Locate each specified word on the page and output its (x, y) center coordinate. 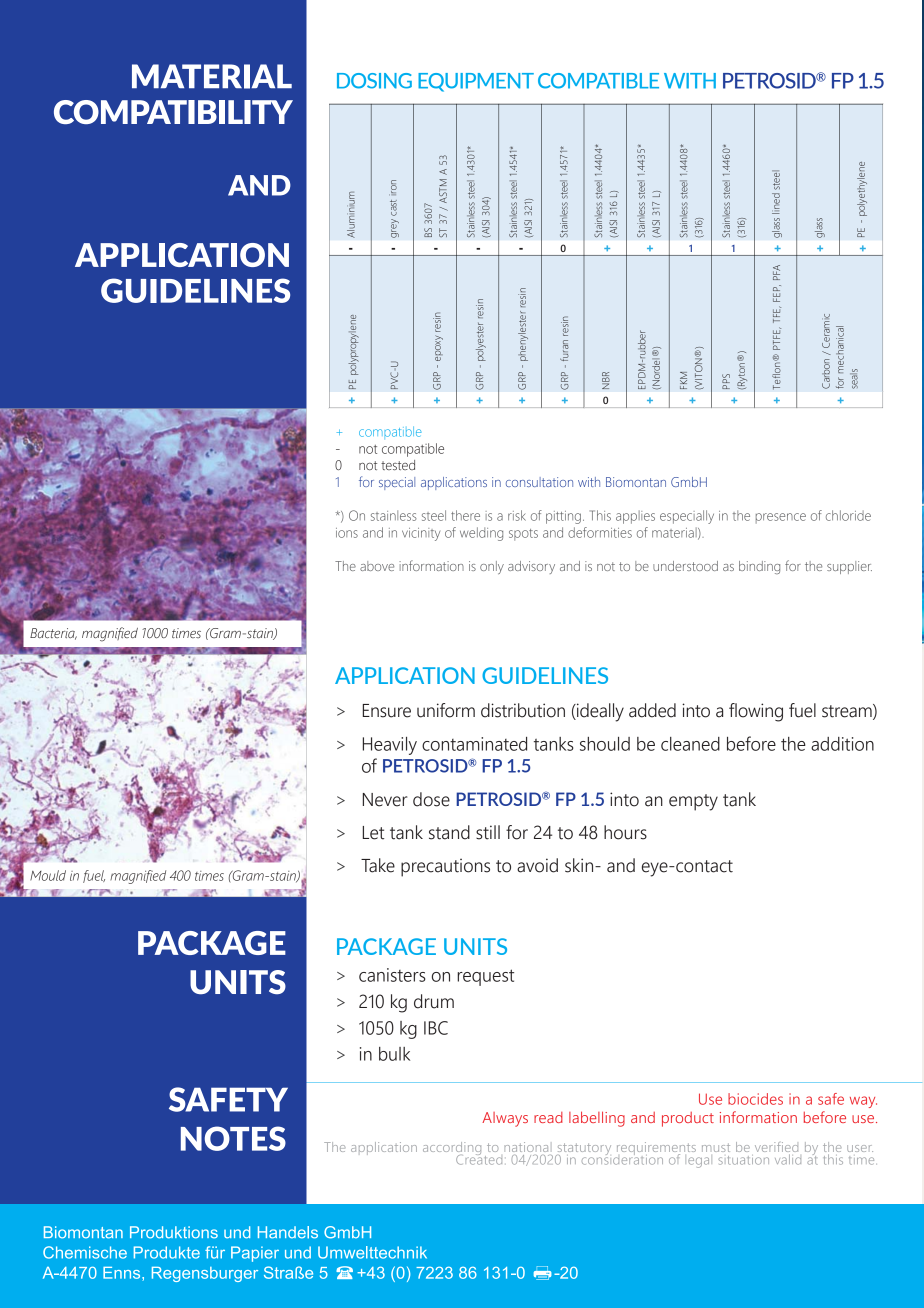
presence (781, 518)
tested (398, 465)
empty (693, 802)
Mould (48, 875)
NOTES (233, 1138)
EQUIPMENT (476, 82)
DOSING (374, 81)
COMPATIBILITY (173, 112)
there (465, 515)
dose (431, 799)
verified (776, 1148)
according (452, 1150)
